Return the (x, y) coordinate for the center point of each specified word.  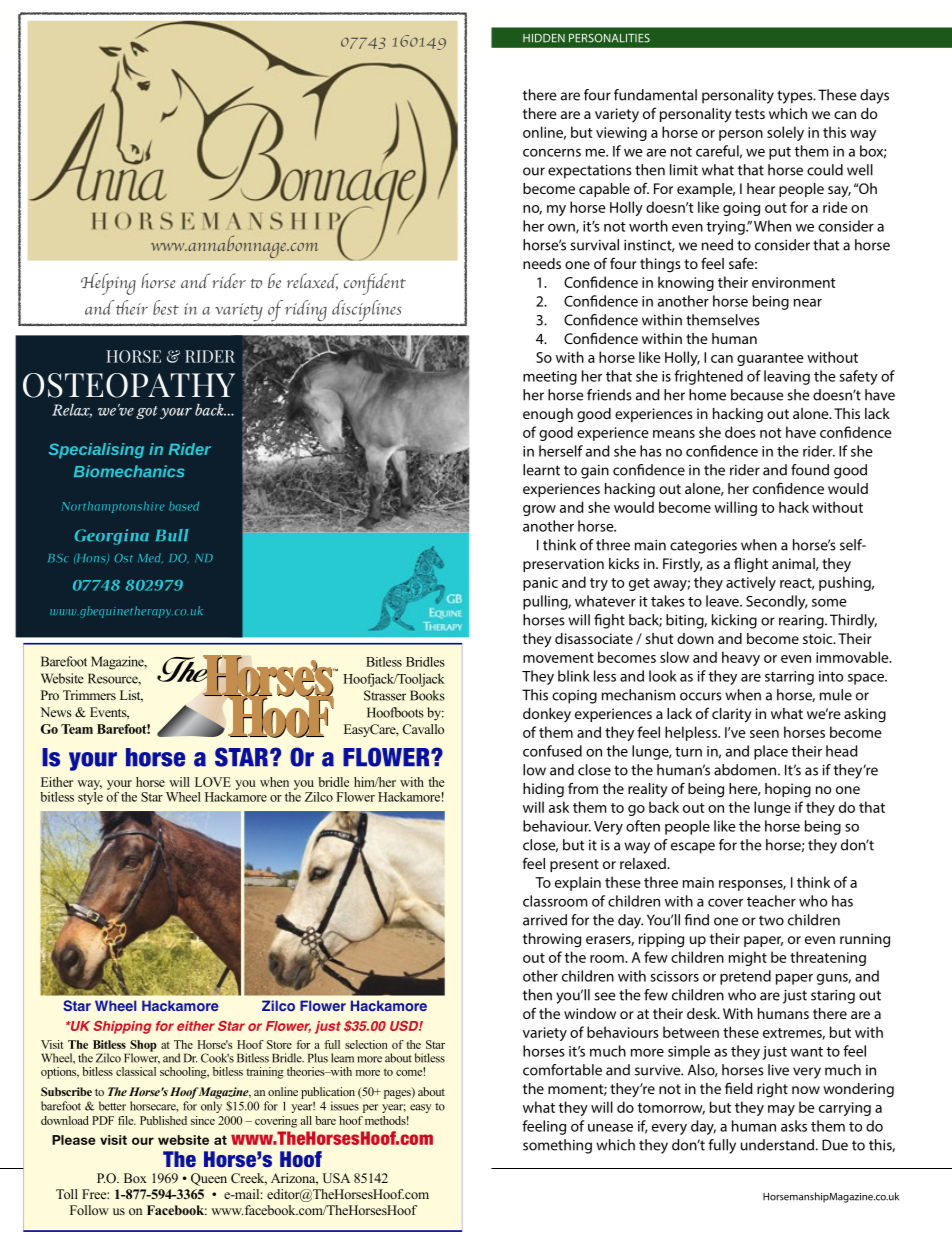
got (147, 412)
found (810, 470)
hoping (788, 790)
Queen (209, 1179)
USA (336, 1178)
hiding (543, 790)
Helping (108, 284)
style (90, 797)
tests (750, 114)
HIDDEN (544, 38)
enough (548, 415)
